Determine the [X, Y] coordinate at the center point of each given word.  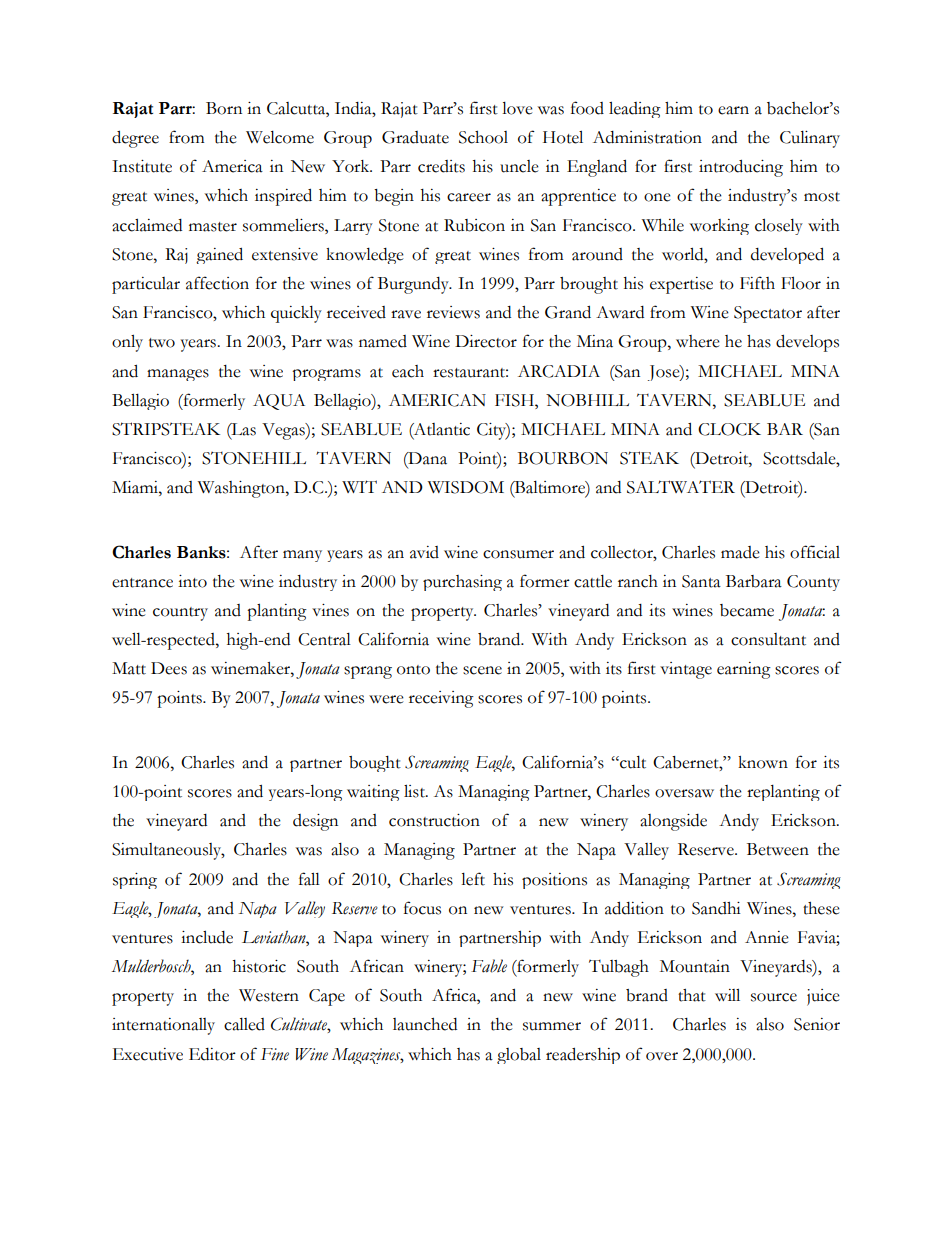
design [315, 822]
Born [224, 108]
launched [425, 1024]
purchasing [462, 583]
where [698, 341]
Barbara [754, 581]
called [244, 1024]
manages [178, 375]
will [727, 995]
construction [434, 820]
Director [486, 341]
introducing [741, 168]
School [483, 137]
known [763, 762]
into [192, 581]
